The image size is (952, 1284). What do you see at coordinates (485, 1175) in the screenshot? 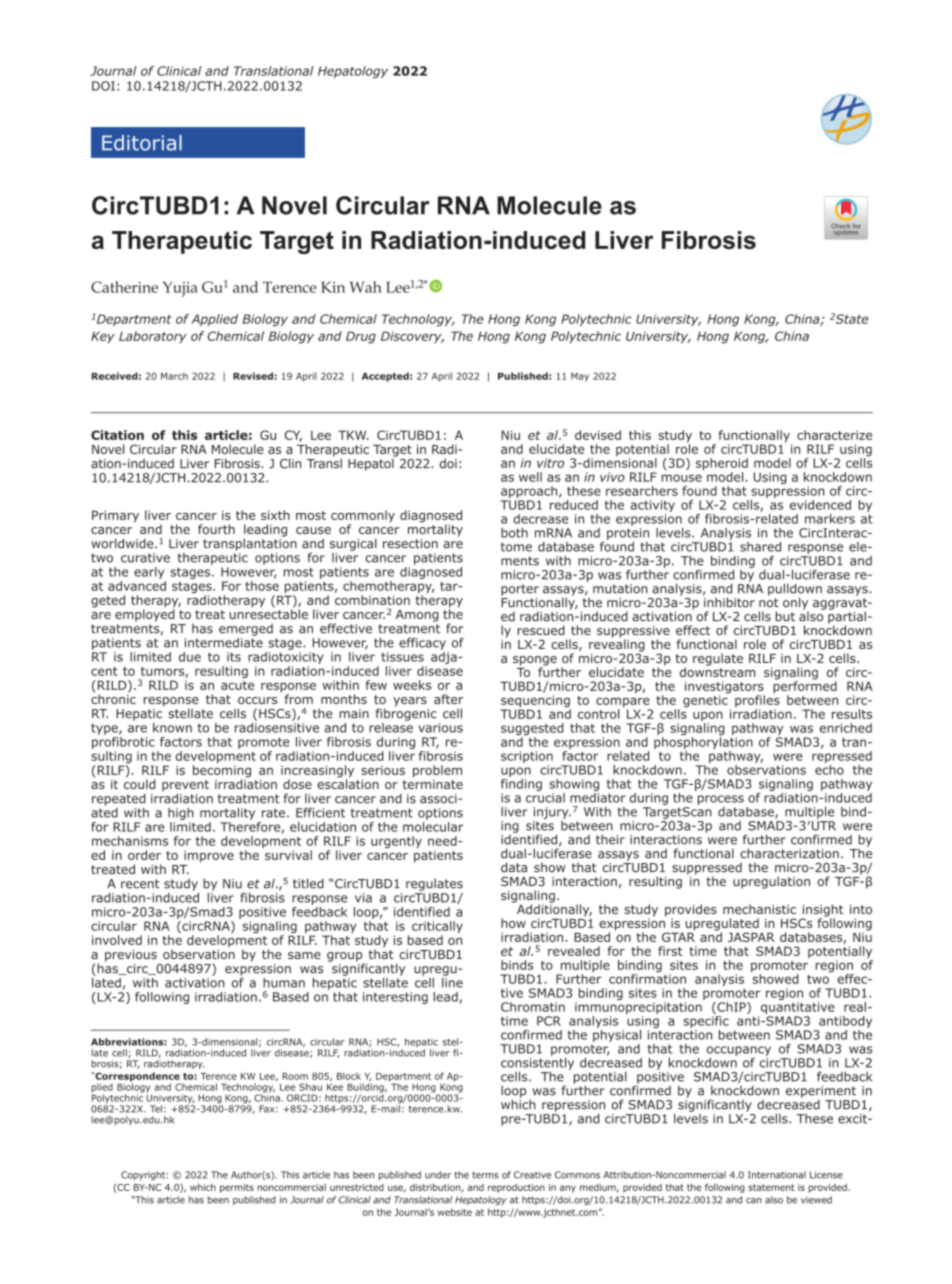
I see `terms` at bounding box center [485, 1175].
